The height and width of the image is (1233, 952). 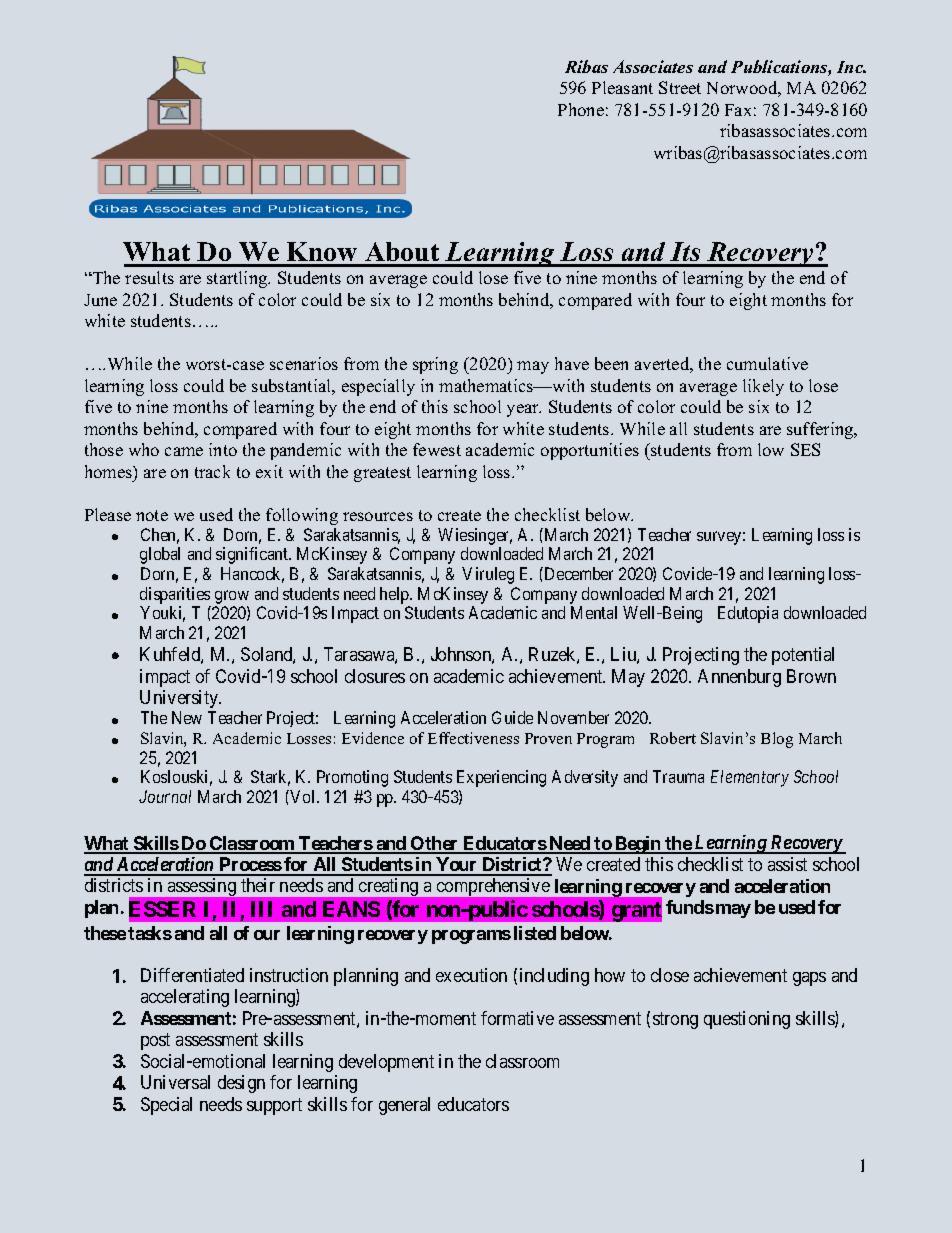 I want to click on Phone, so click(x=581, y=109).
